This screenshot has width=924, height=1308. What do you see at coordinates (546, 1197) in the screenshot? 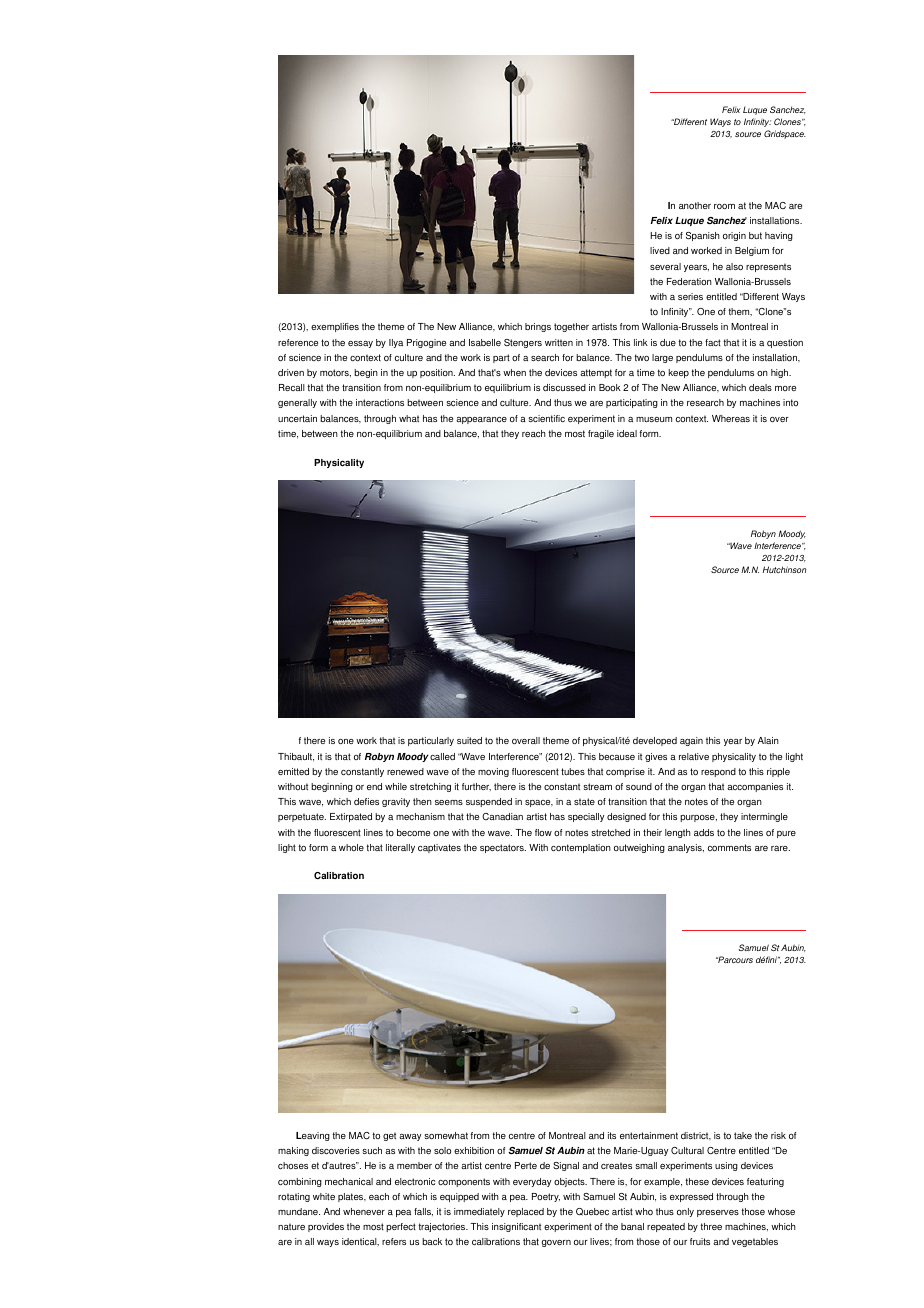
I see `Poetry` at bounding box center [546, 1197].
